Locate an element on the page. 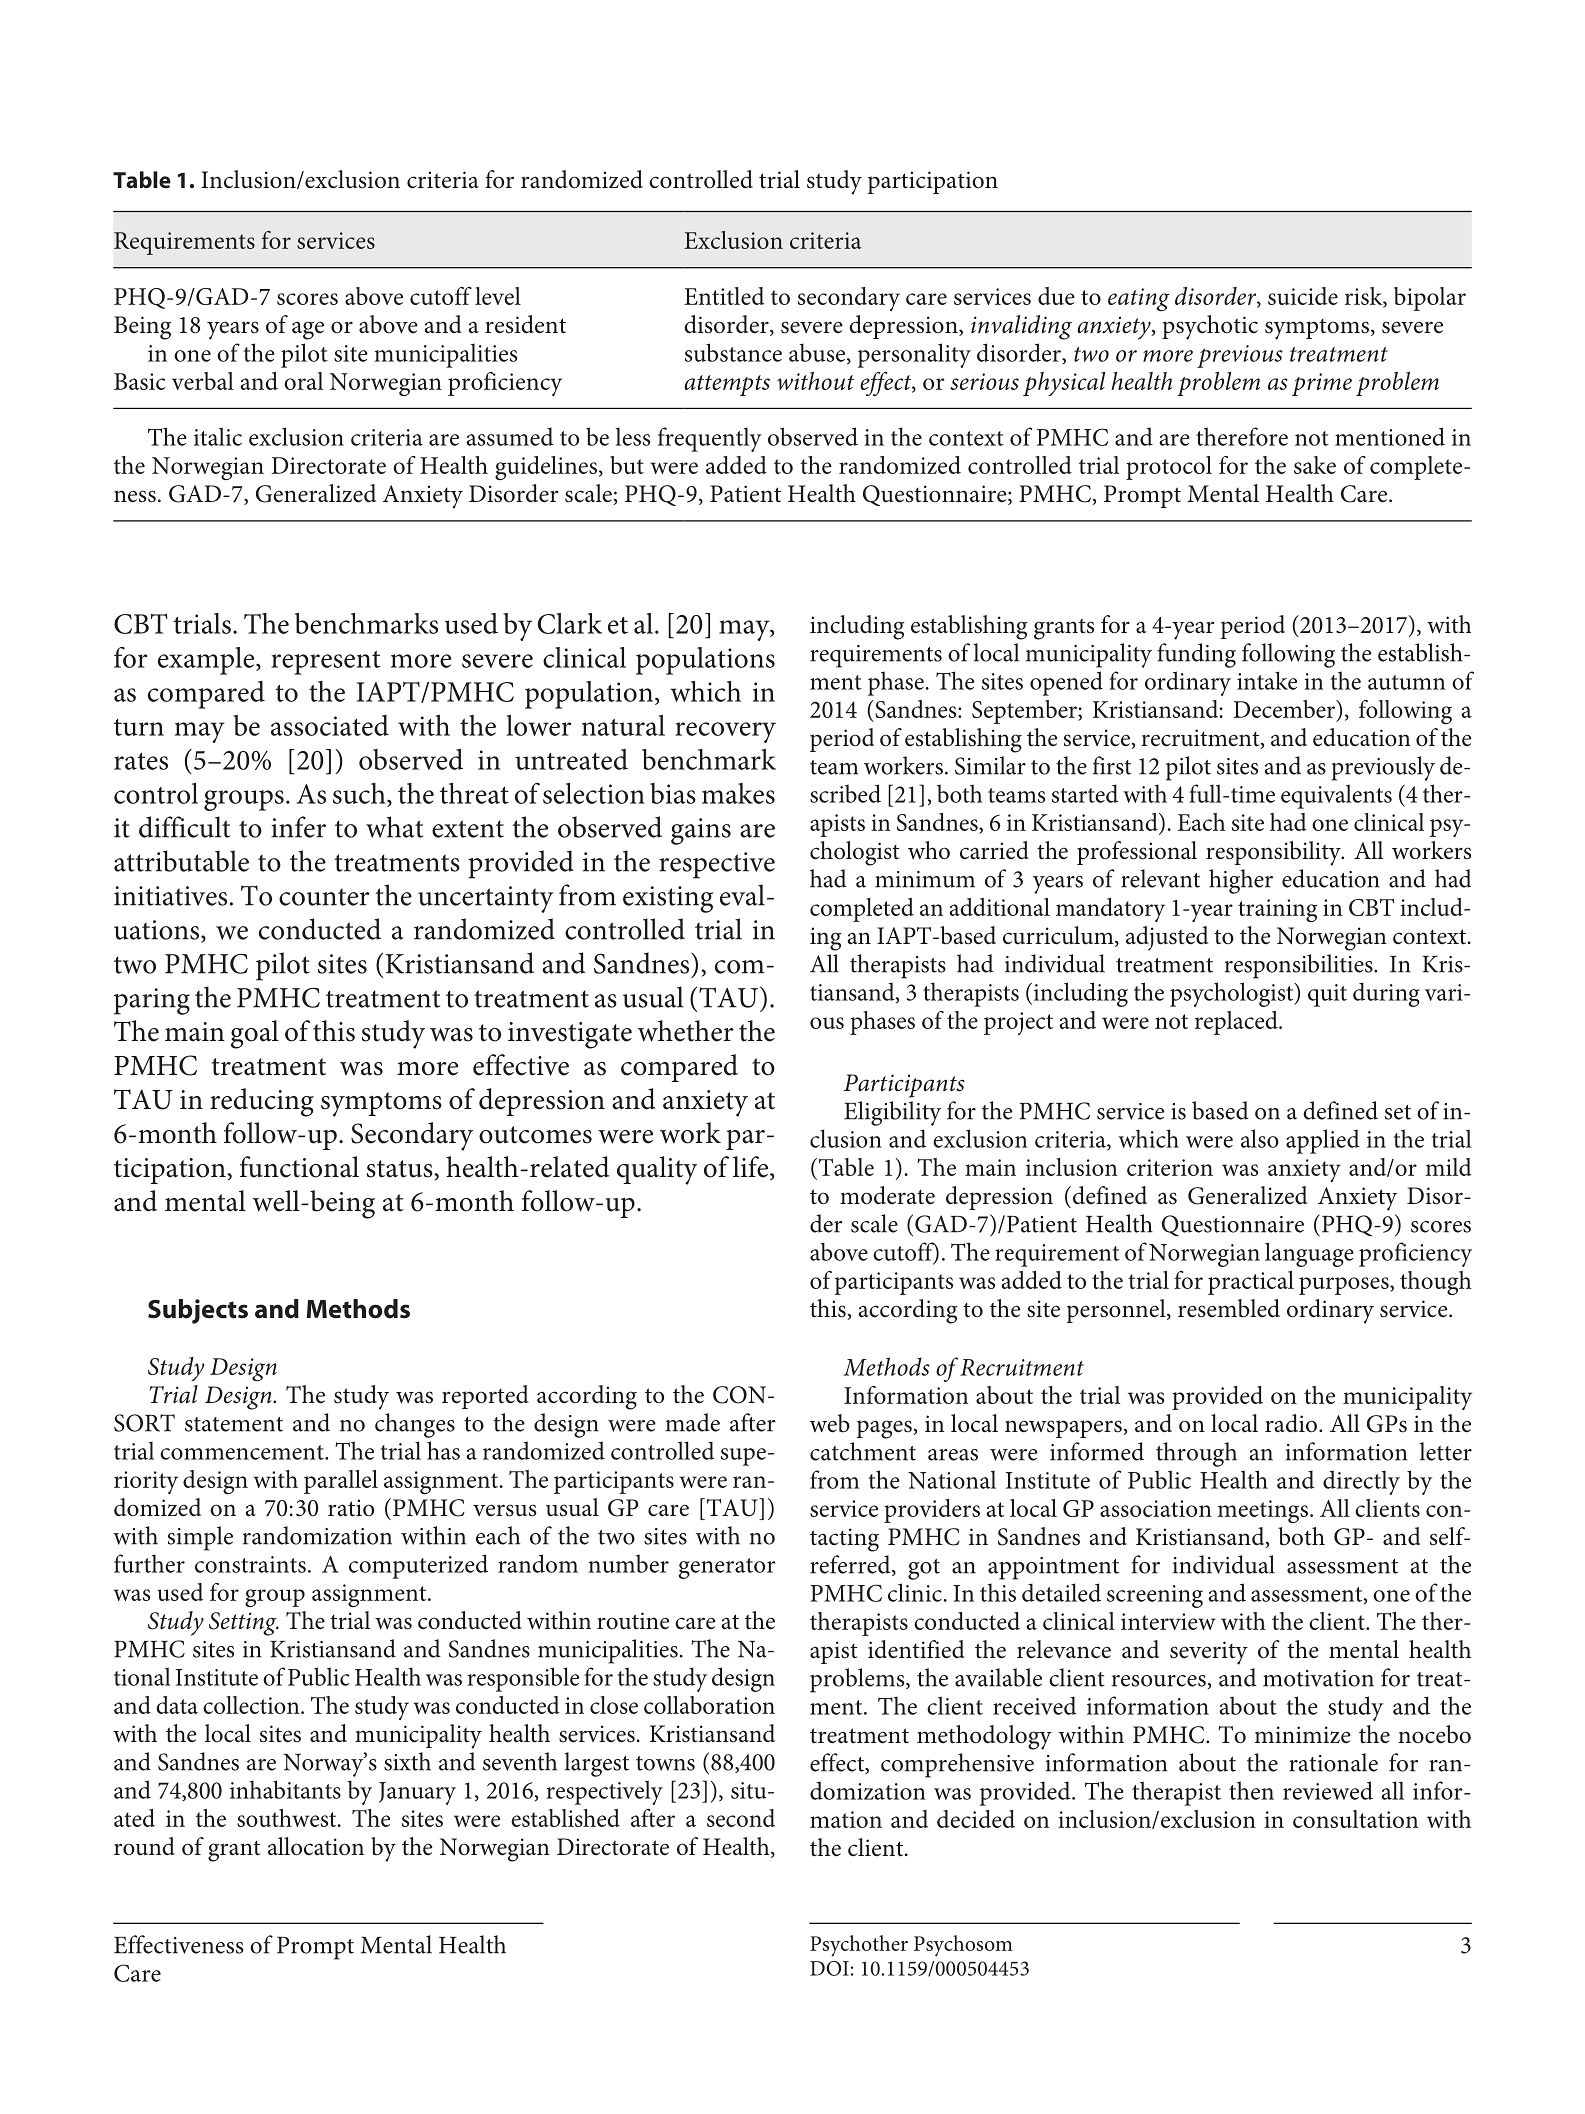 The image size is (1585, 2114). changes is located at coordinates (415, 1425).
